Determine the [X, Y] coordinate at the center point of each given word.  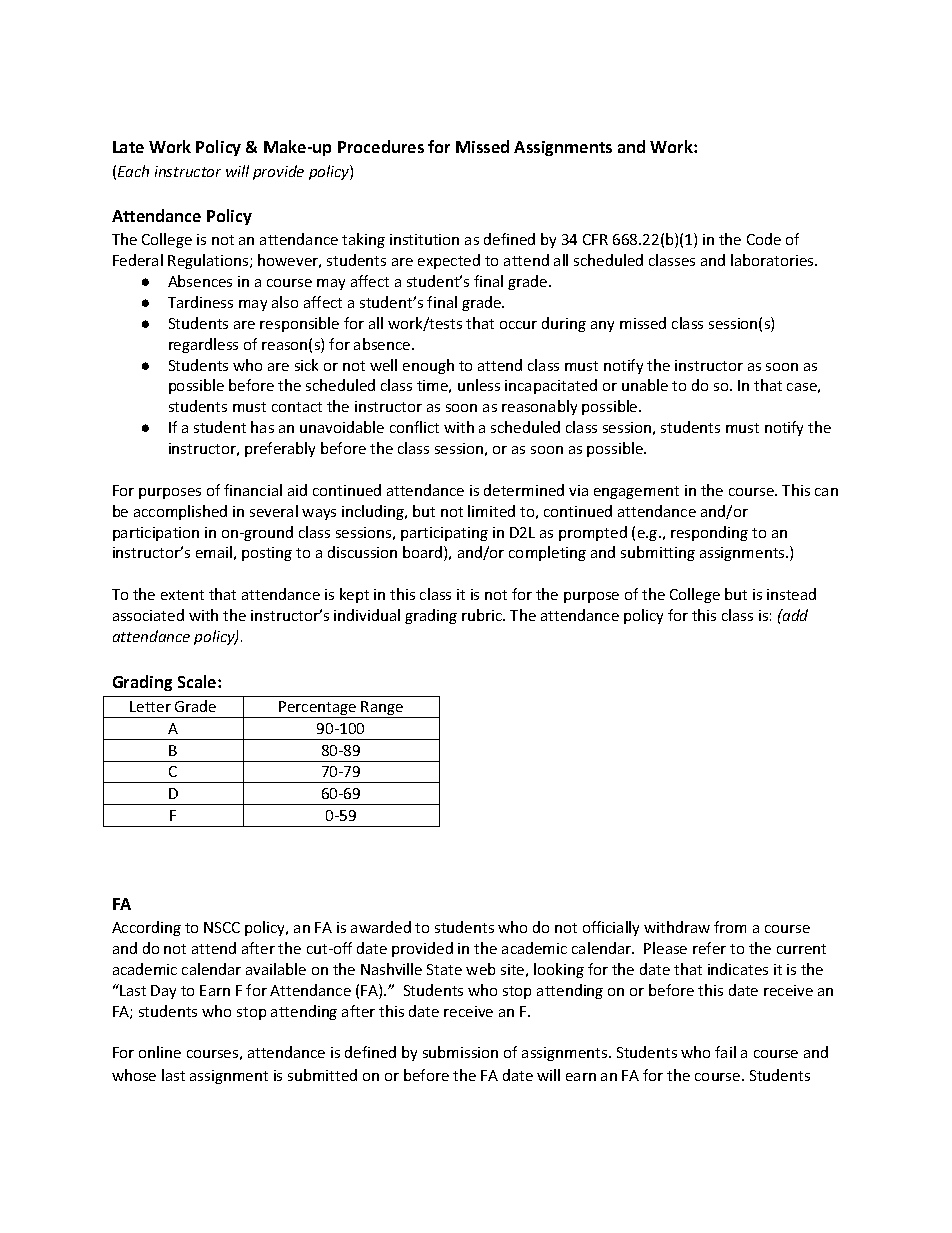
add [794, 615]
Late [128, 147]
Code [764, 239]
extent [182, 595]
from [730, 927]
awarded [381, 927]
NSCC [222, 927]
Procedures [381, 146]
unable [645, 385]
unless [479, 385]
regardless [203, 345]
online [160, 1052]
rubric [483, 615]
